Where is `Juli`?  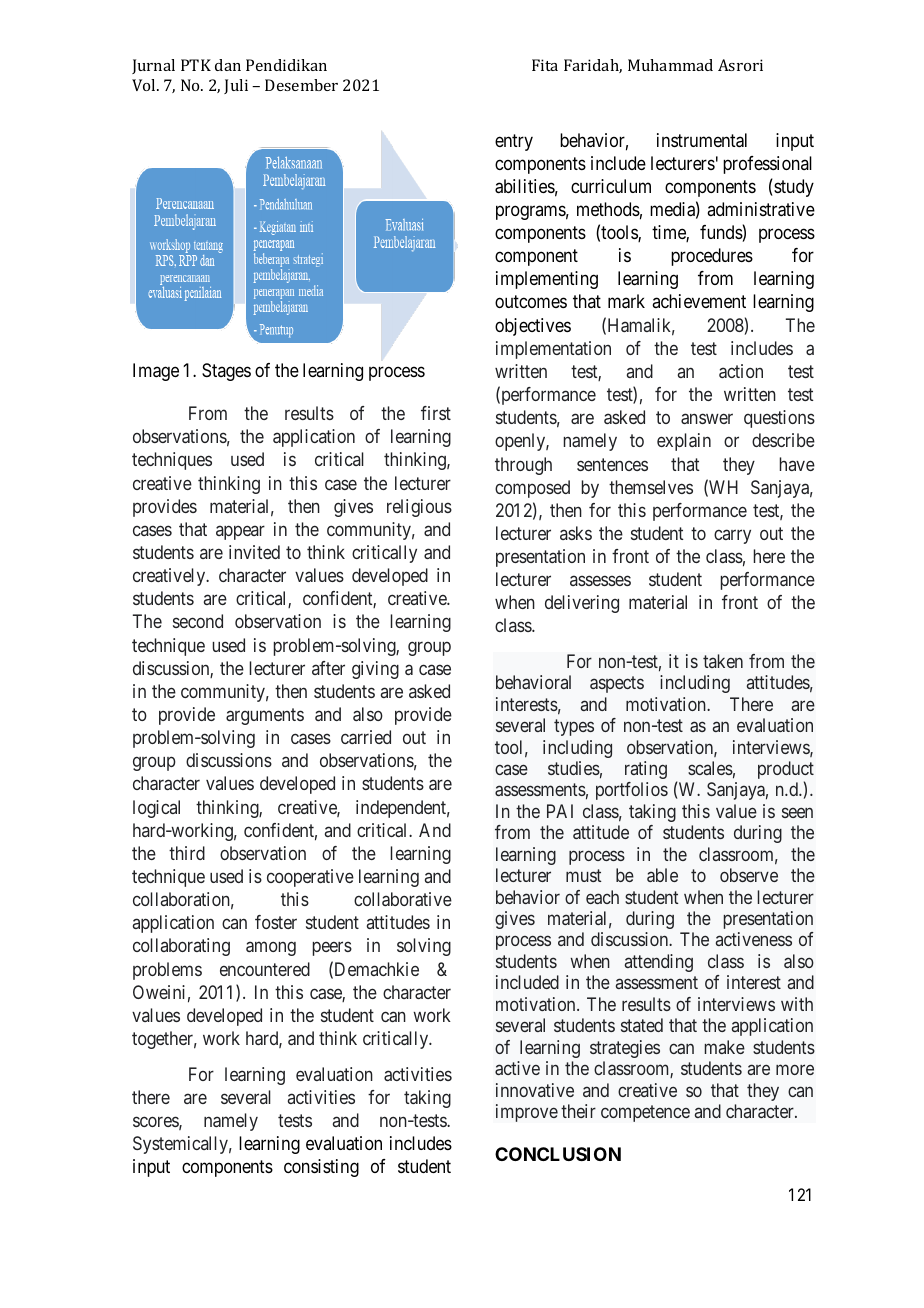 Juli is located at coordinates (236, 86).
